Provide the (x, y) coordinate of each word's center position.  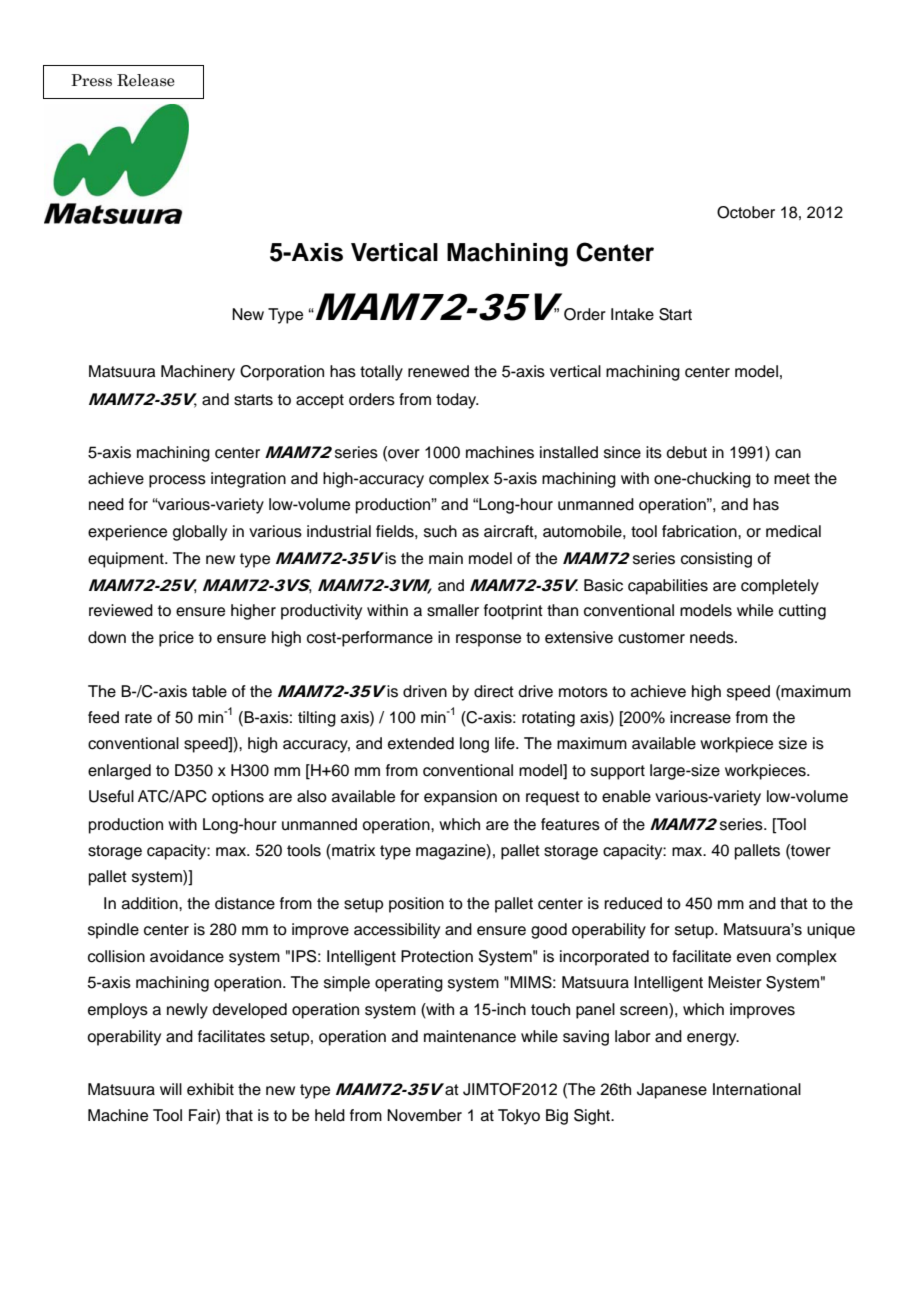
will (171, 1089)
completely (780, 587)
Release (146, 80)
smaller (453, 610)
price (176, 639)
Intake (632, 314)
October (746, 212)
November (424, 1115)
